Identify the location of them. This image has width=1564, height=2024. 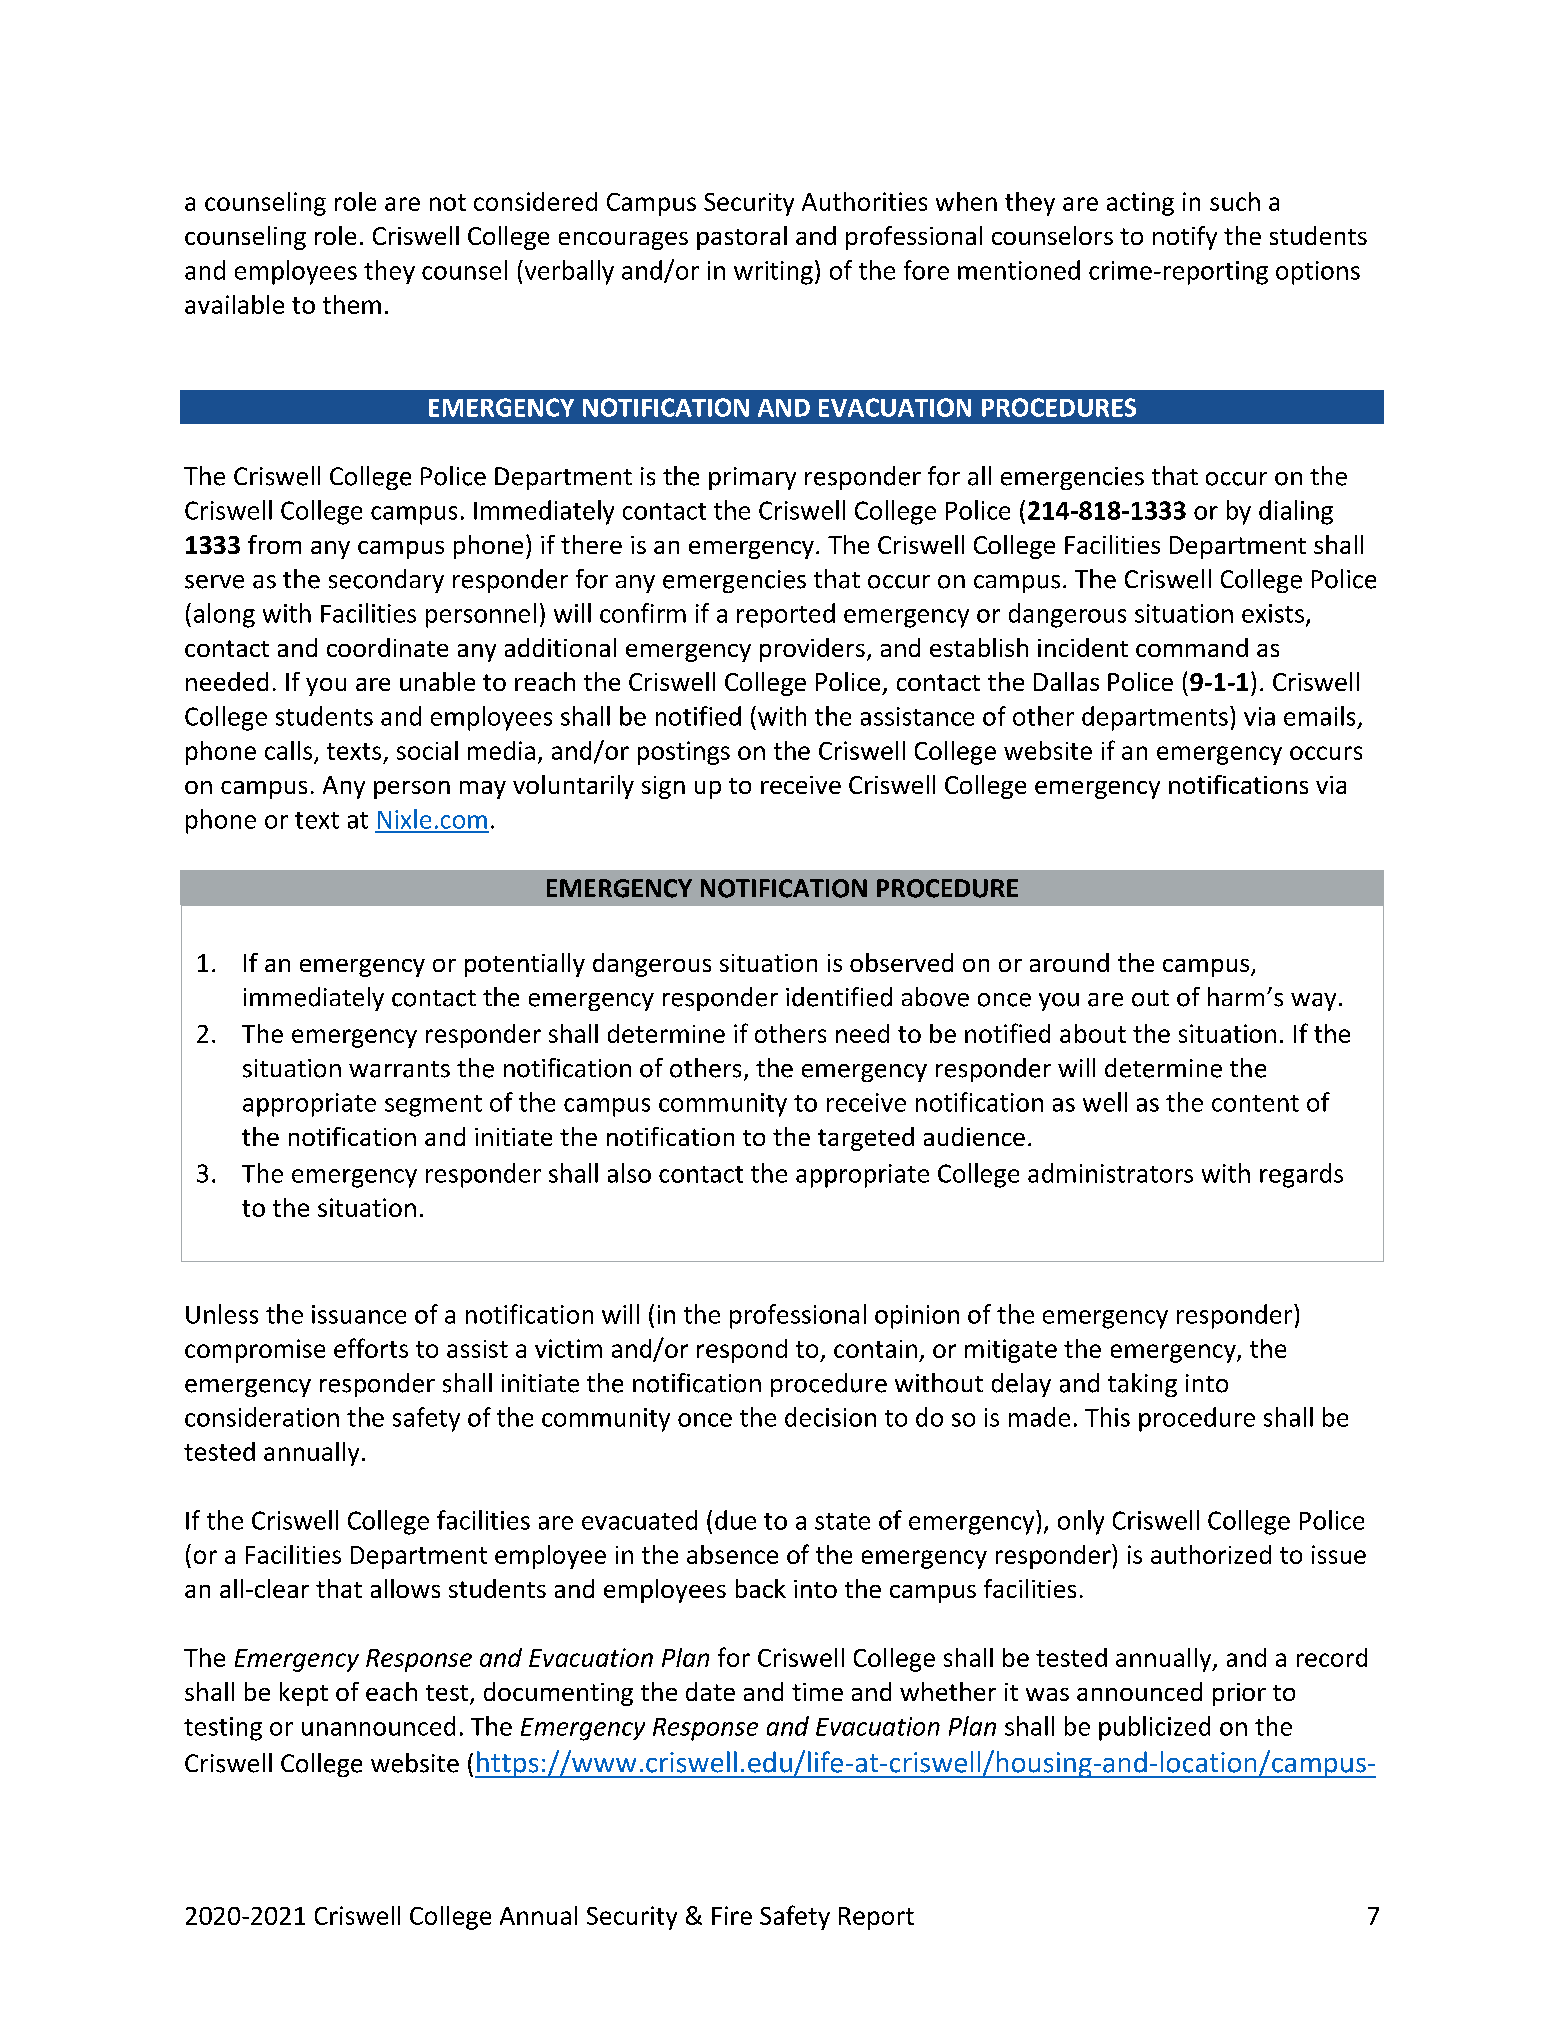
(352, 304).
